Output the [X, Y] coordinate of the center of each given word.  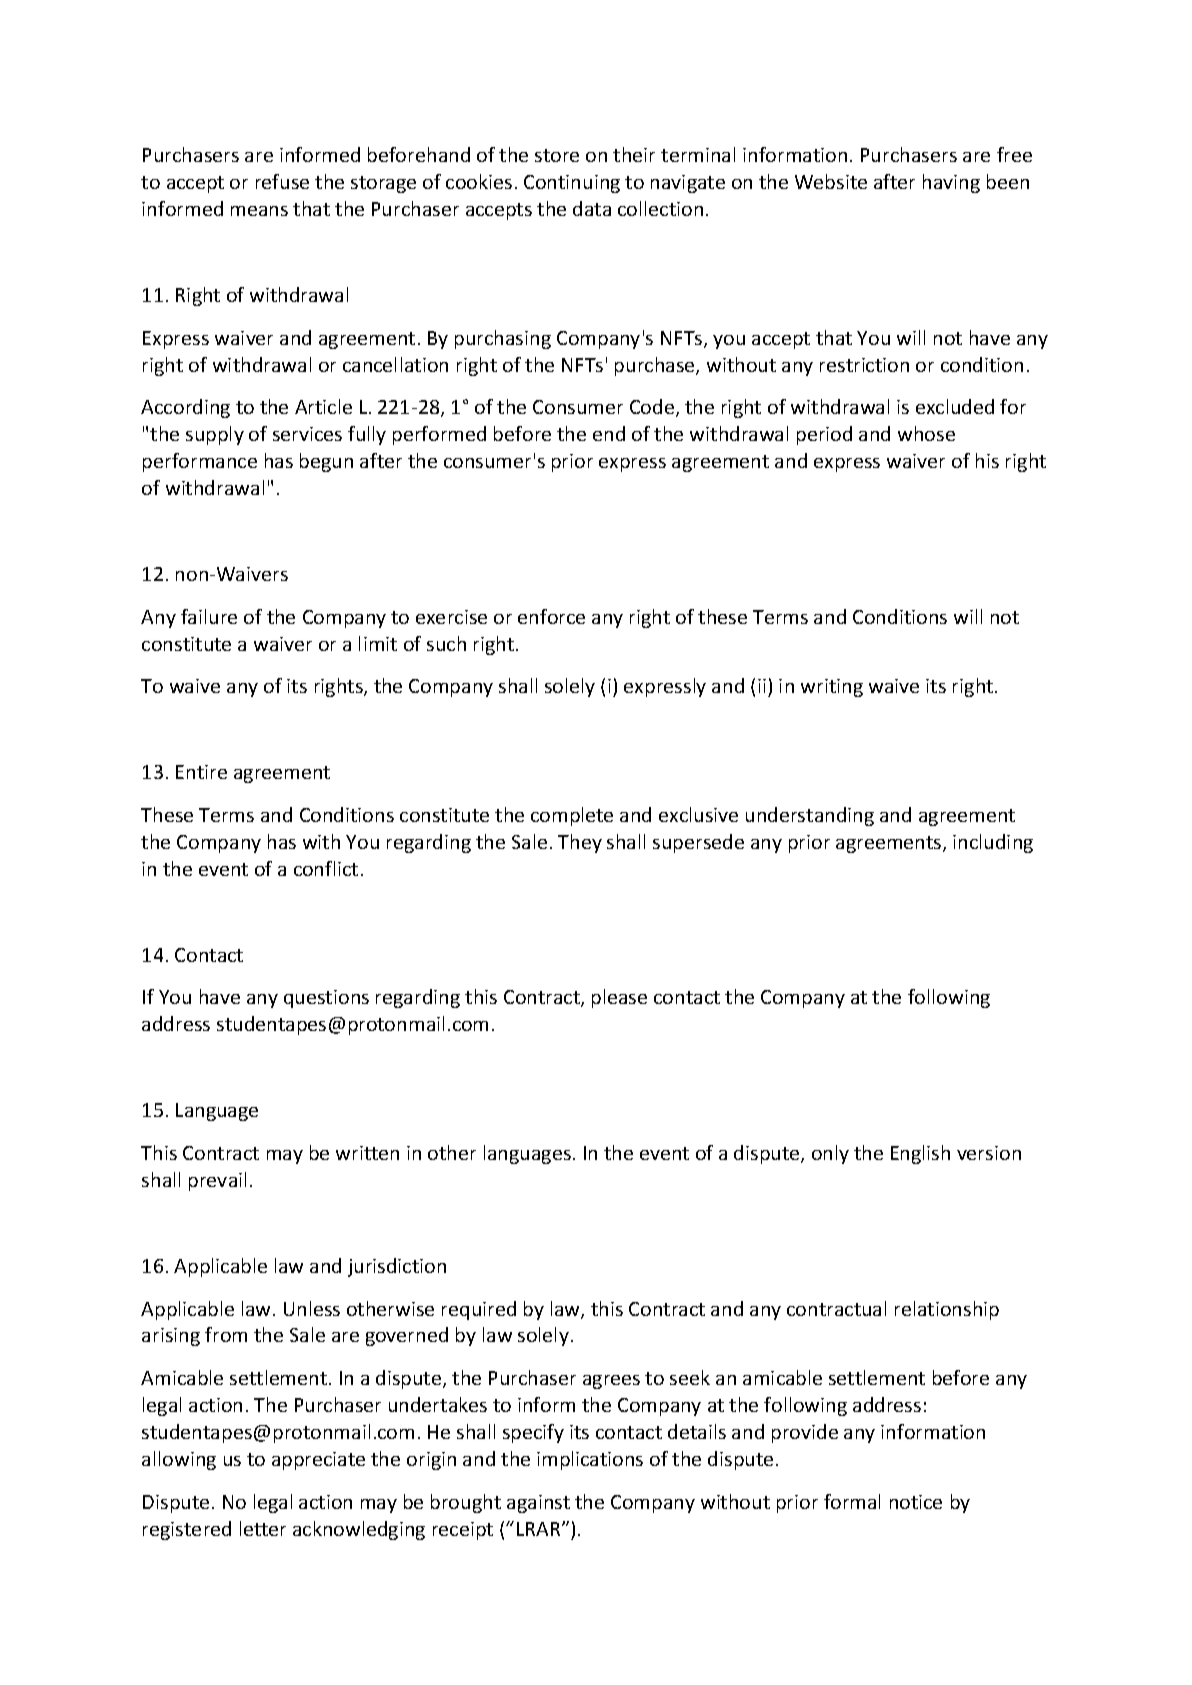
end [609, 433]
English [920, 1154]
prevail [217, 1181]
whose [926, 433]
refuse [282, 181]
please [619, 998]
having [951, 183]
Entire [201, 772]
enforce [551, 616]
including [993, 843]
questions [326, 999]
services [307, 434]
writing [832, 688]
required [479, 1310]
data [592, 208]
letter [263, 1528]
